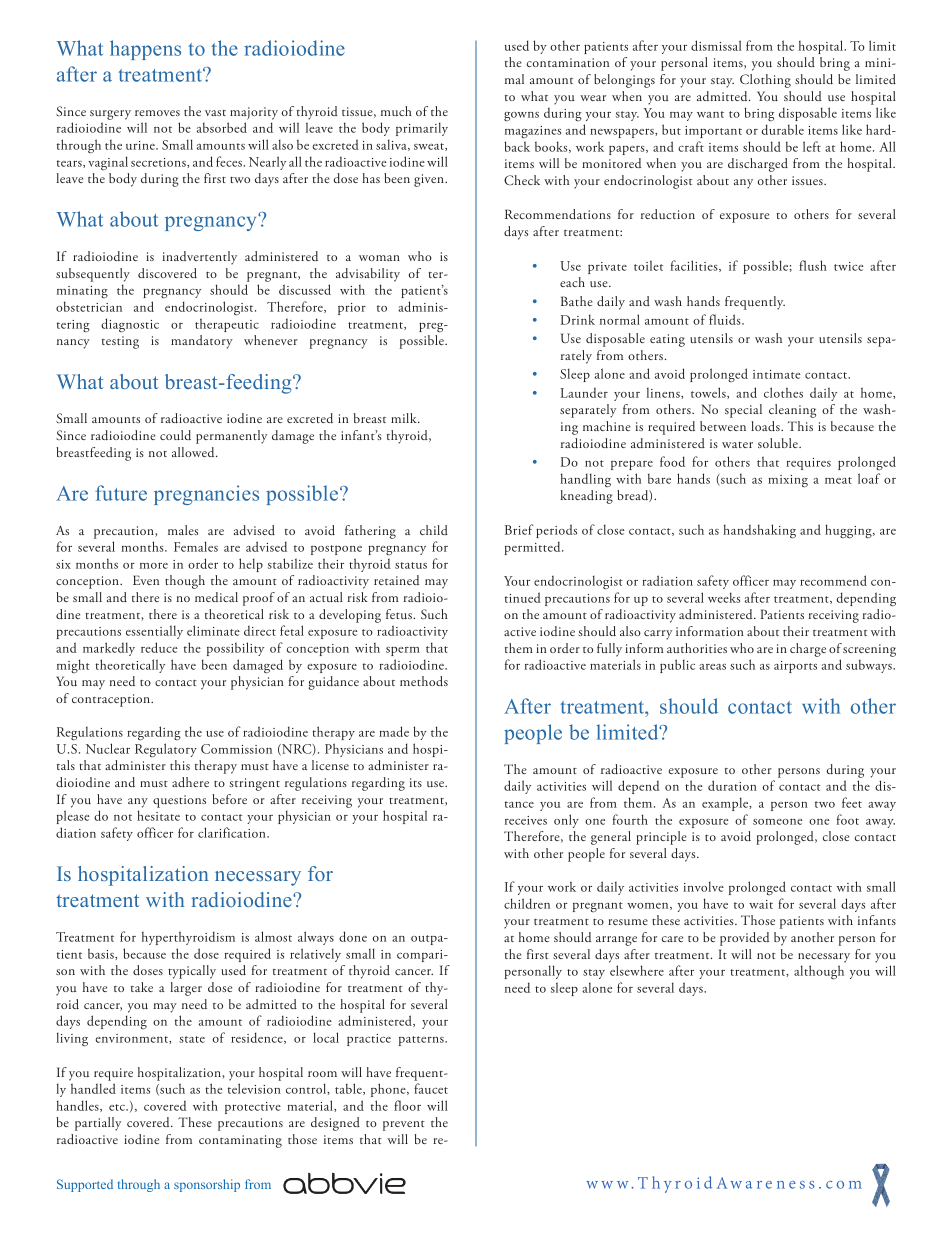  I want to click on its, so click(416, 782).
